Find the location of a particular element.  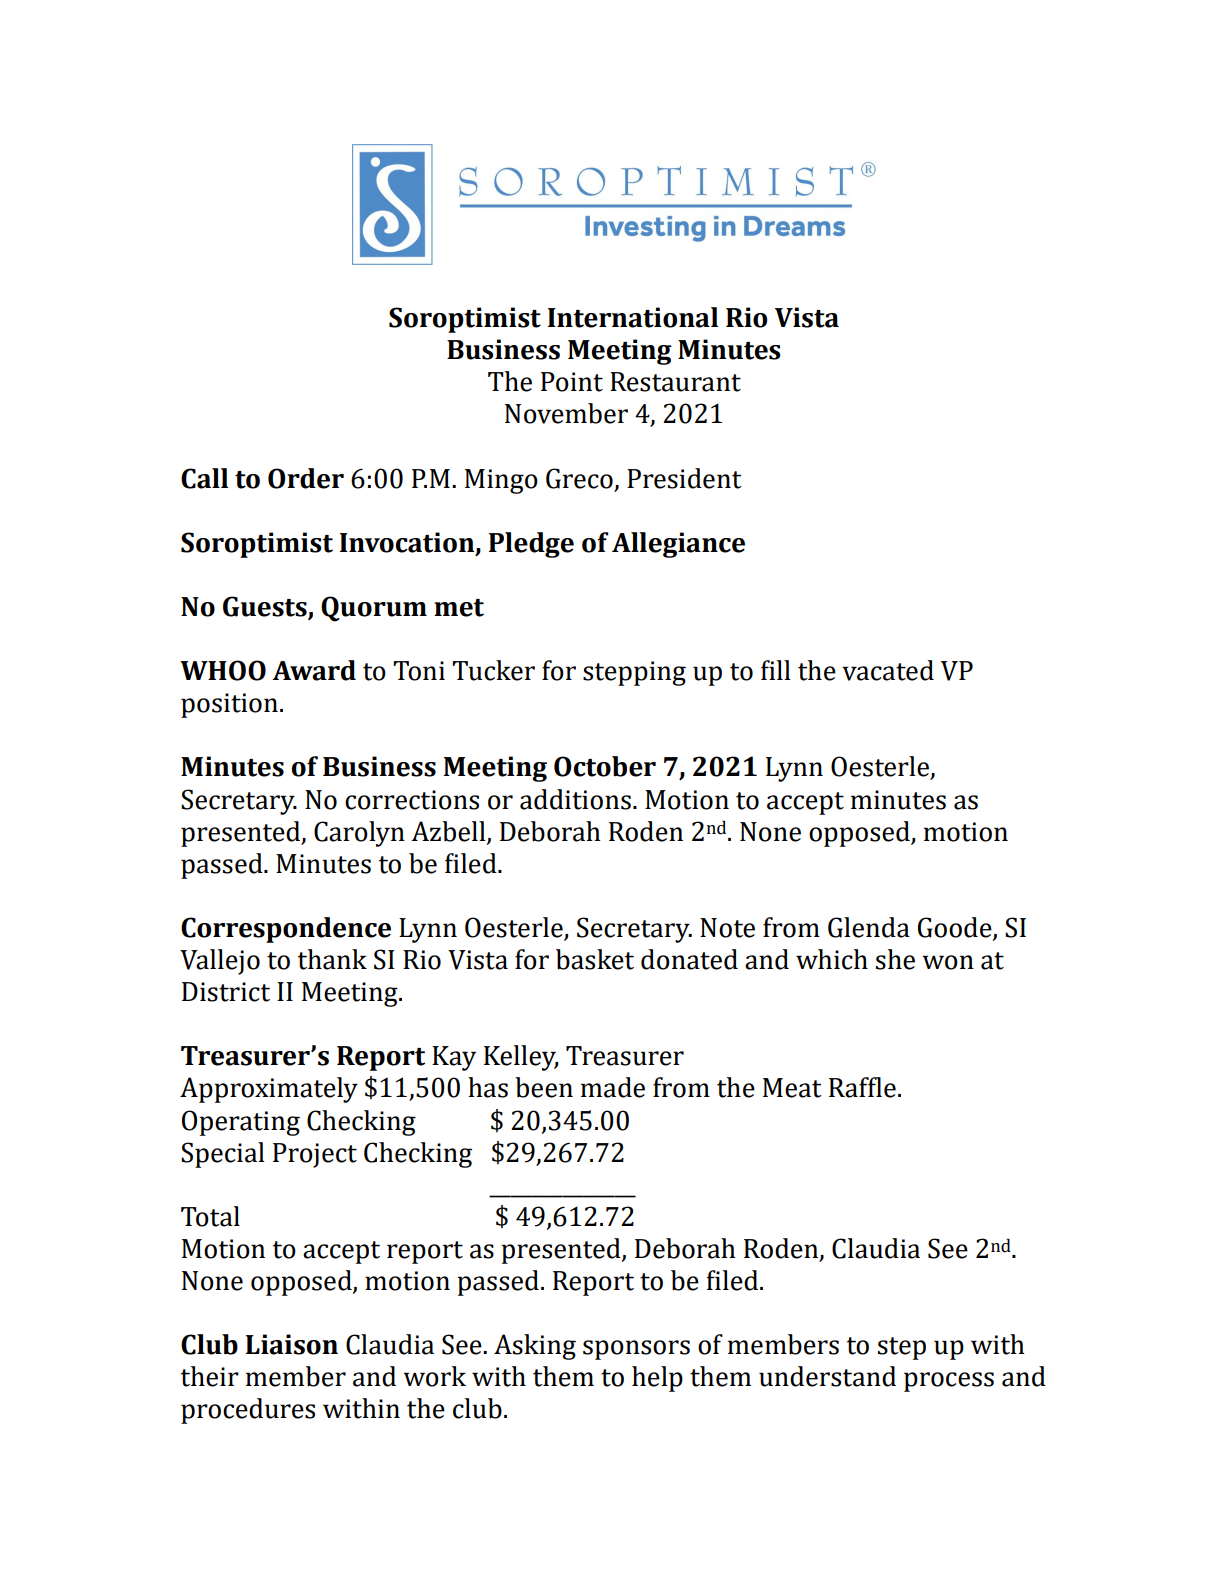

Asking is located at coordinates (535, 1347).
